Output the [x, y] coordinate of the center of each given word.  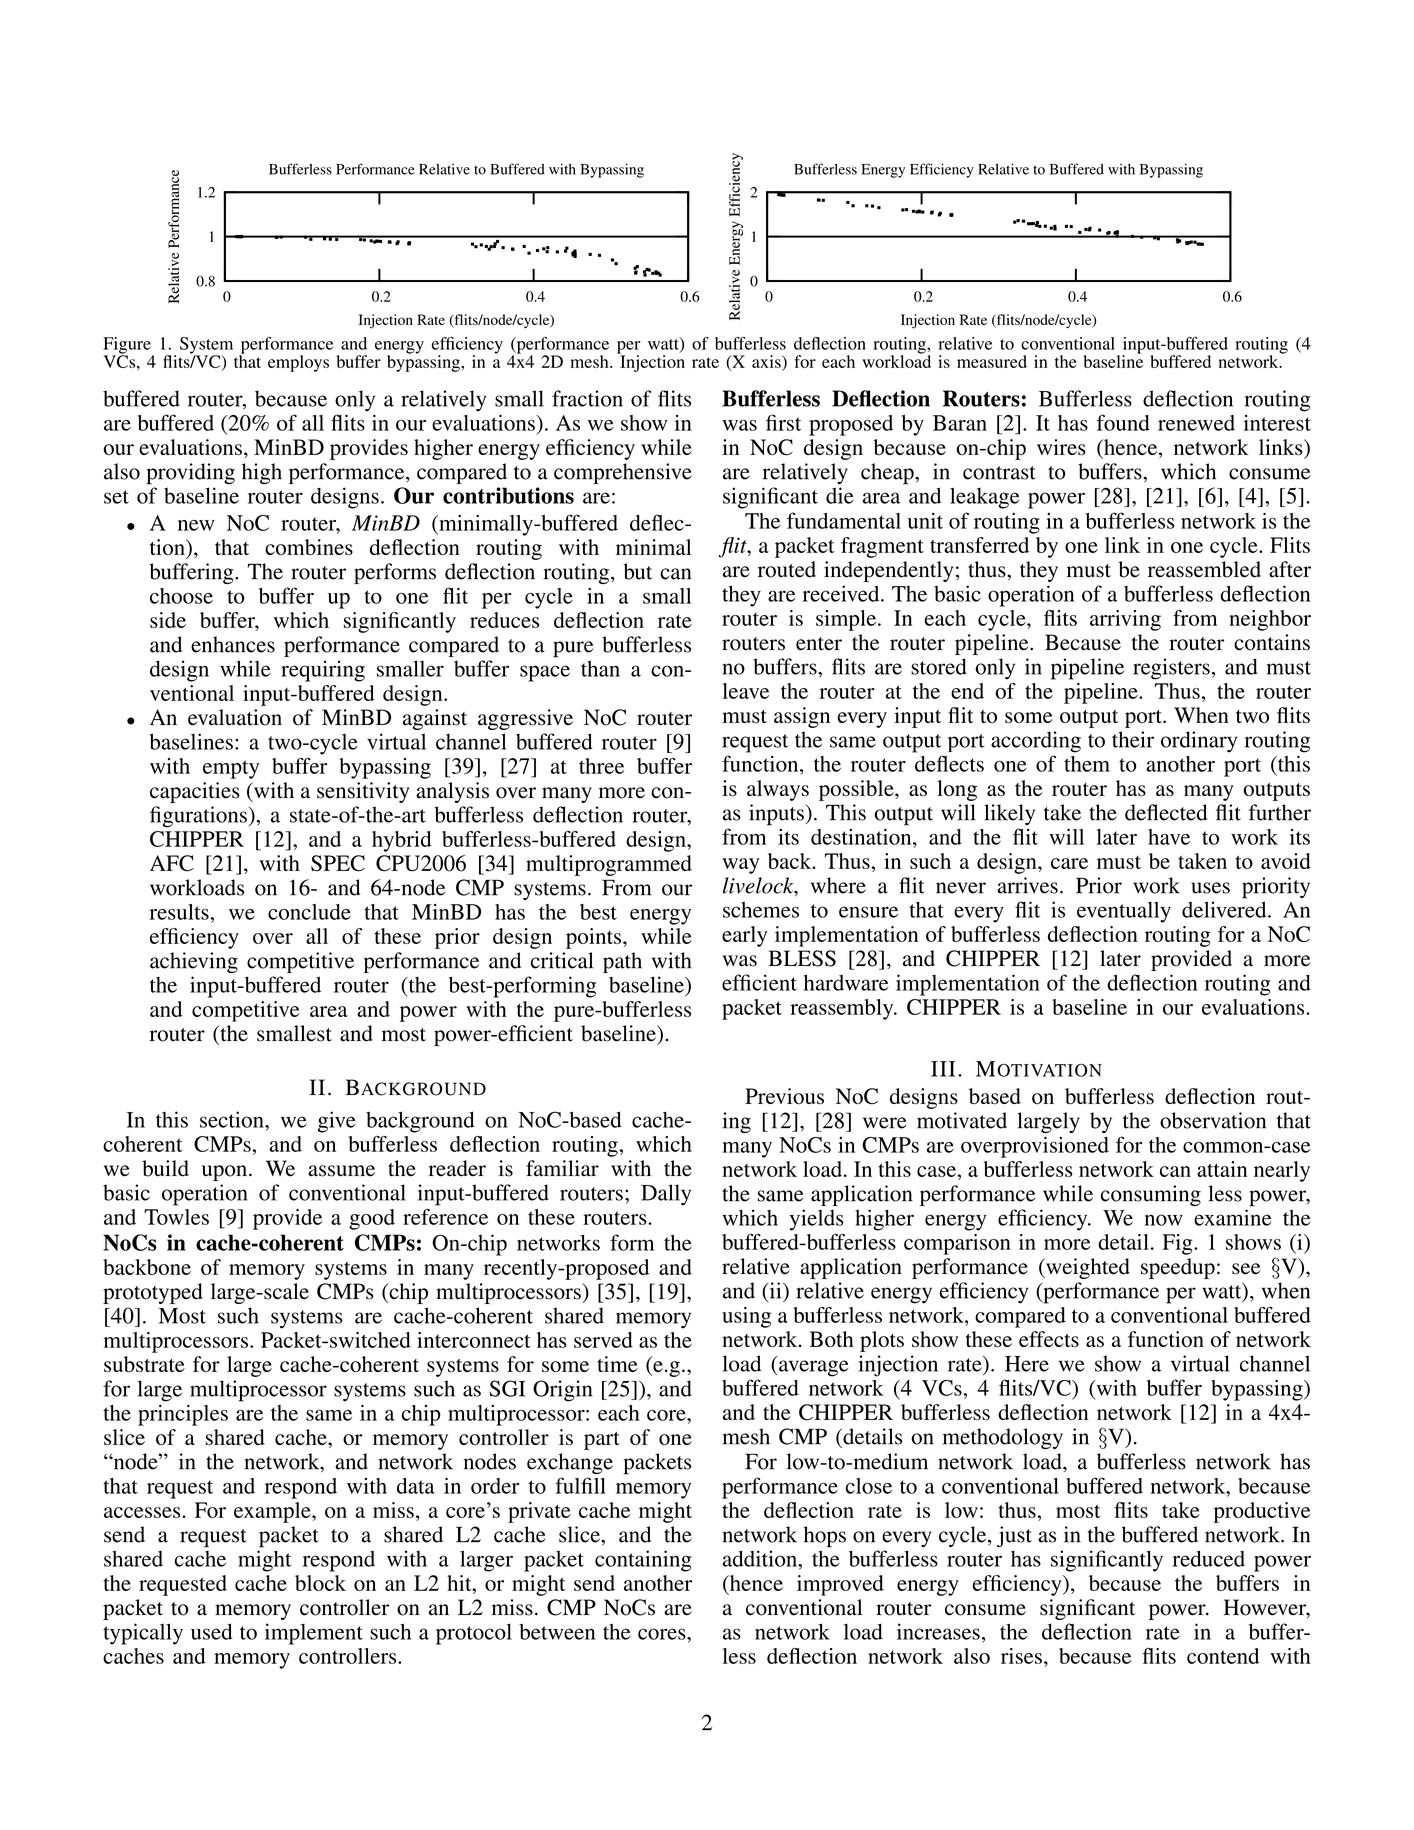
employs [298, 363]
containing [643, 1561]
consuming [1151, 1195]
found [1123, 422]
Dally [666, 1195]
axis [767, 361]
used [212, 1631]
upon [226, 1173]
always [778, 790]
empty [231, 769]
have [1169, 837]
